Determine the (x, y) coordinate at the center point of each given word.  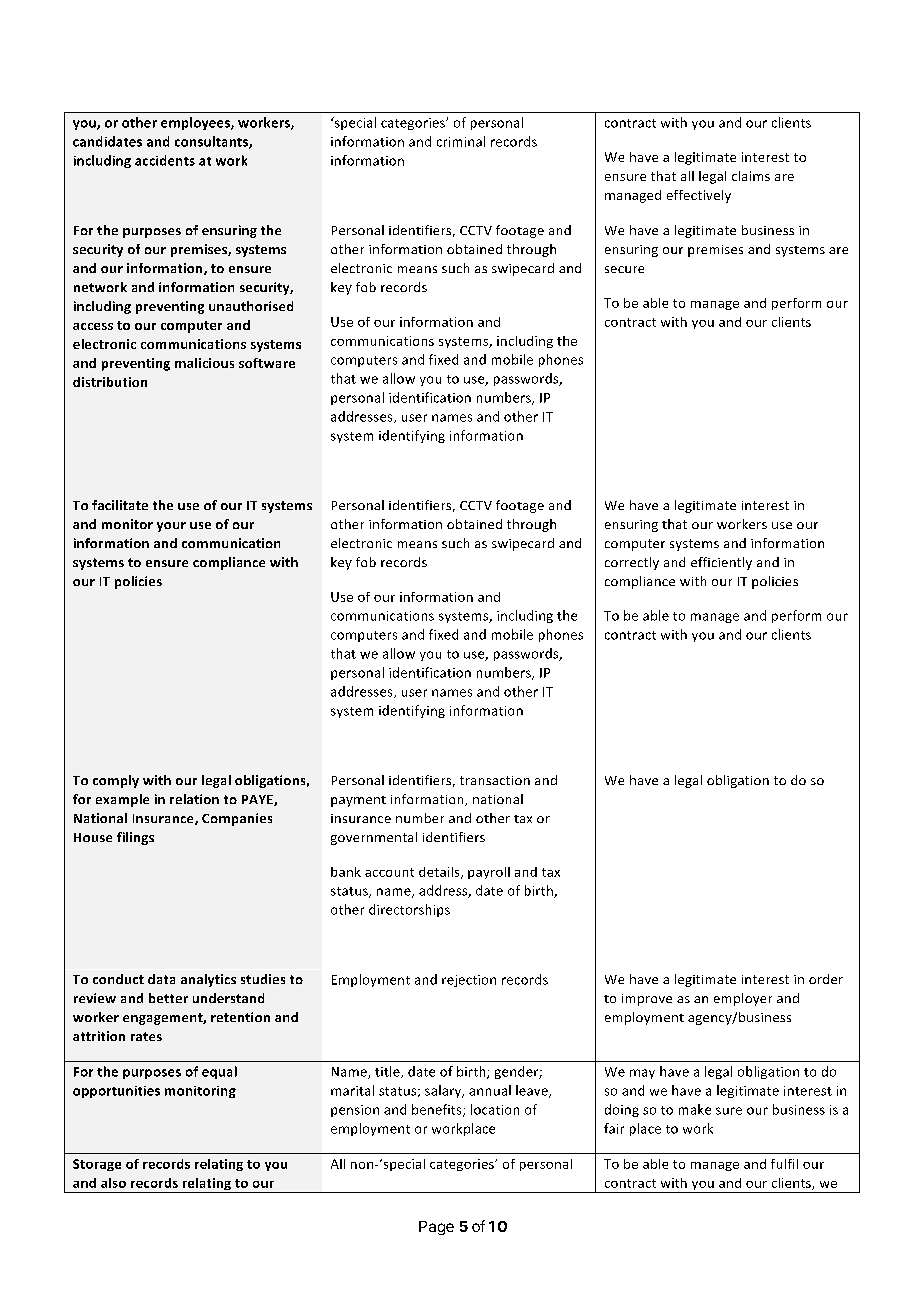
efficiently (721, 563)
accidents (165, 160)
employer (743, 999)
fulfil (784, 1164)
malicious (204, 363)
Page (436, 1228)
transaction (495, 780)
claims (751, 176)
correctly (632, 563)
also (113, 1183)
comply (116, 781)
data (161, 979)
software (267, 363)
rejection (469, 981)
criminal (461, 141)
